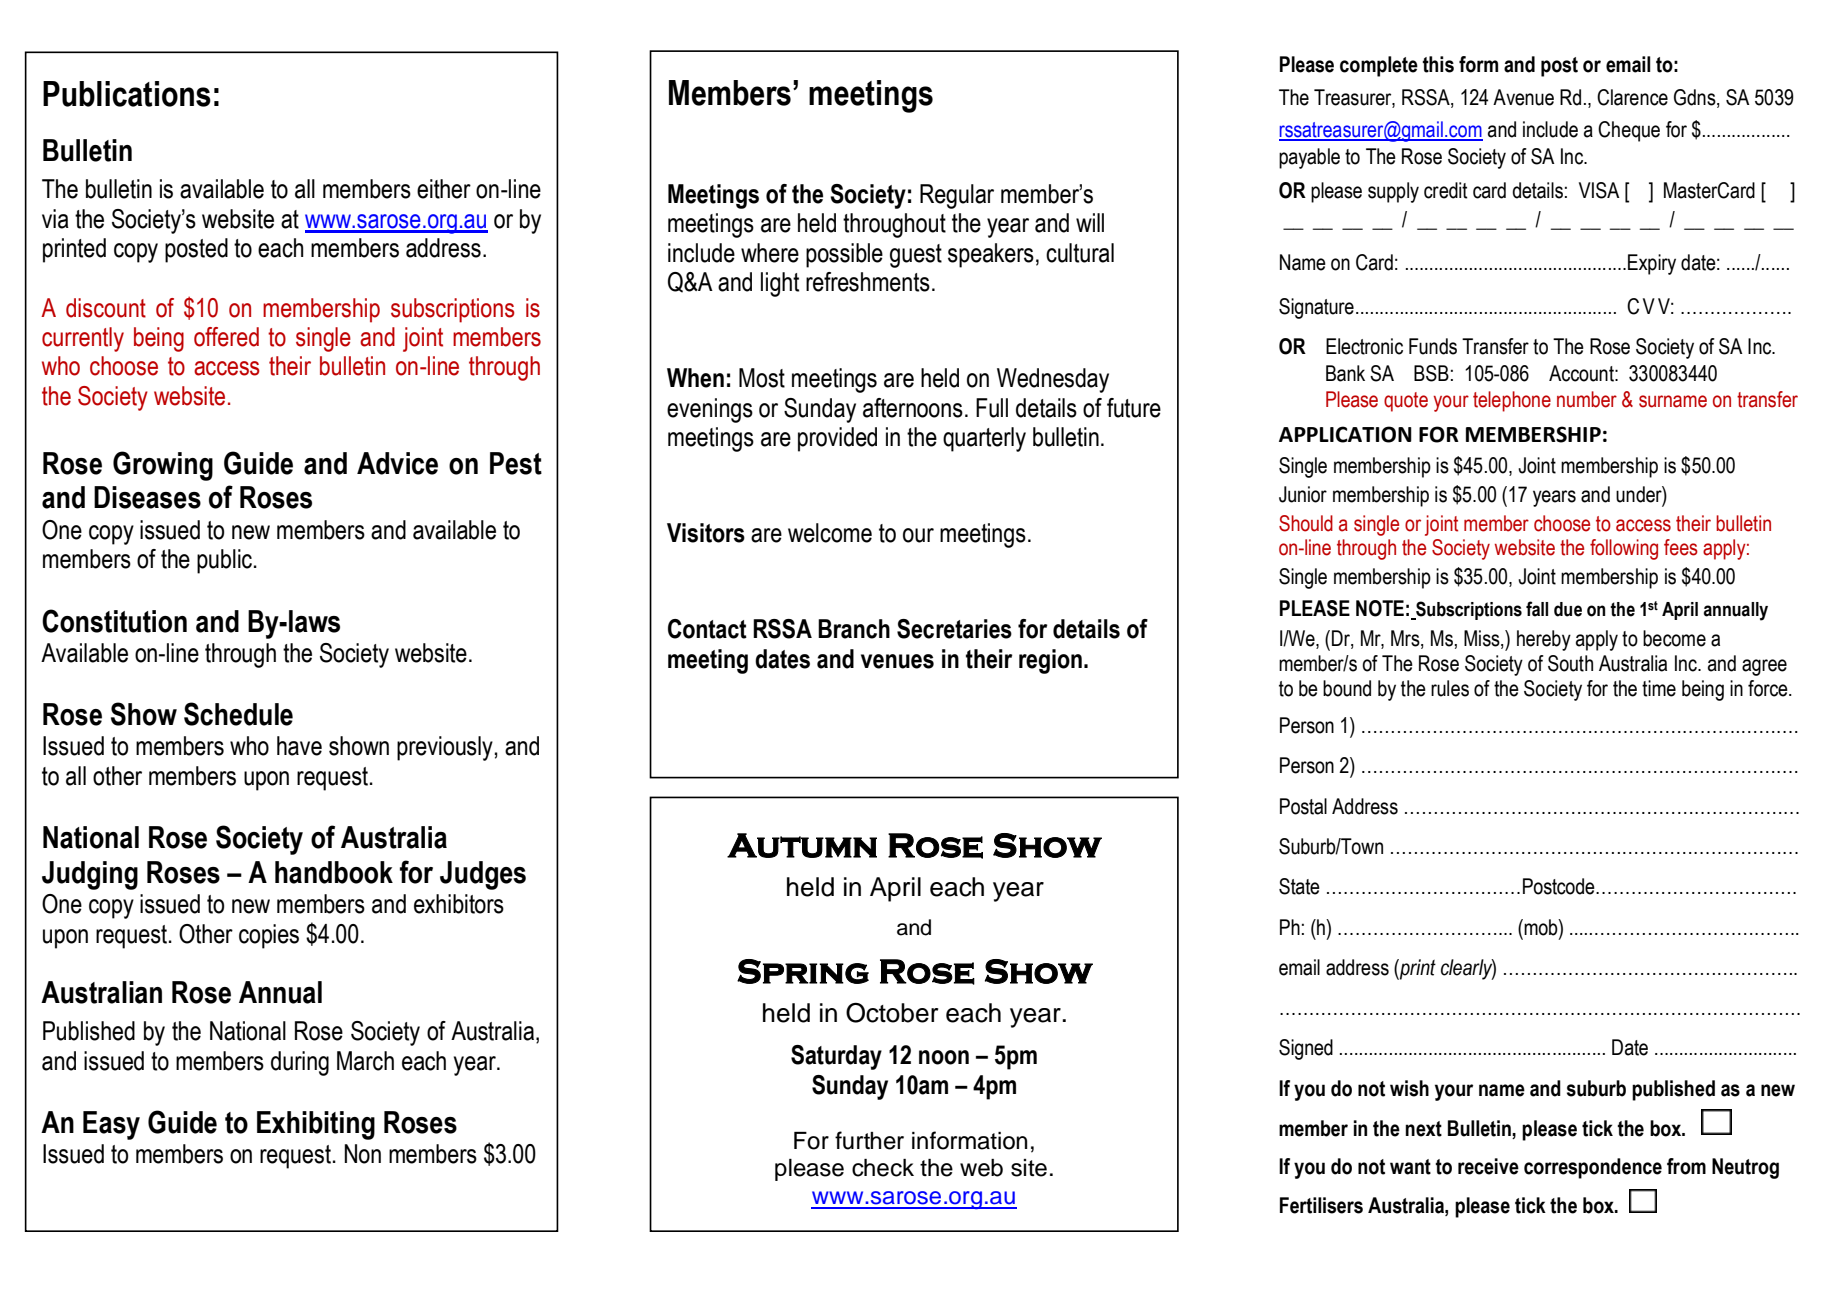  I want to click on mob, so click(1542, 927).
